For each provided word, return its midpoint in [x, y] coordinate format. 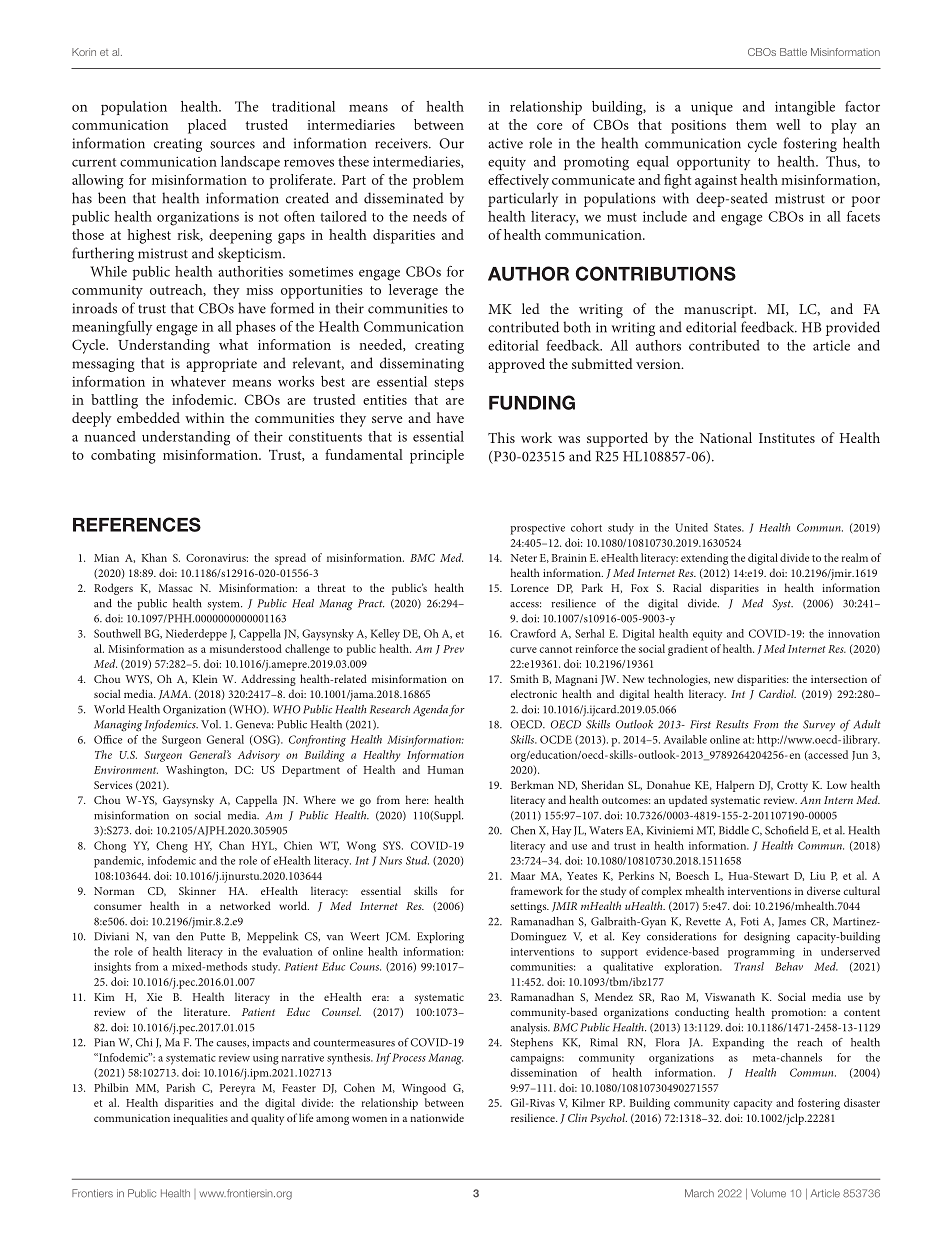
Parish [180, 1087]
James [792, 922]
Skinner [197, 890]
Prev [453, 649]
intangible [805, 108]
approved [516, 365]
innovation [854, 634]
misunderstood [246, 648]
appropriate [221, 365]
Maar [523, 876]
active [505, 143]
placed [207, 126]
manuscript [720, 311]
